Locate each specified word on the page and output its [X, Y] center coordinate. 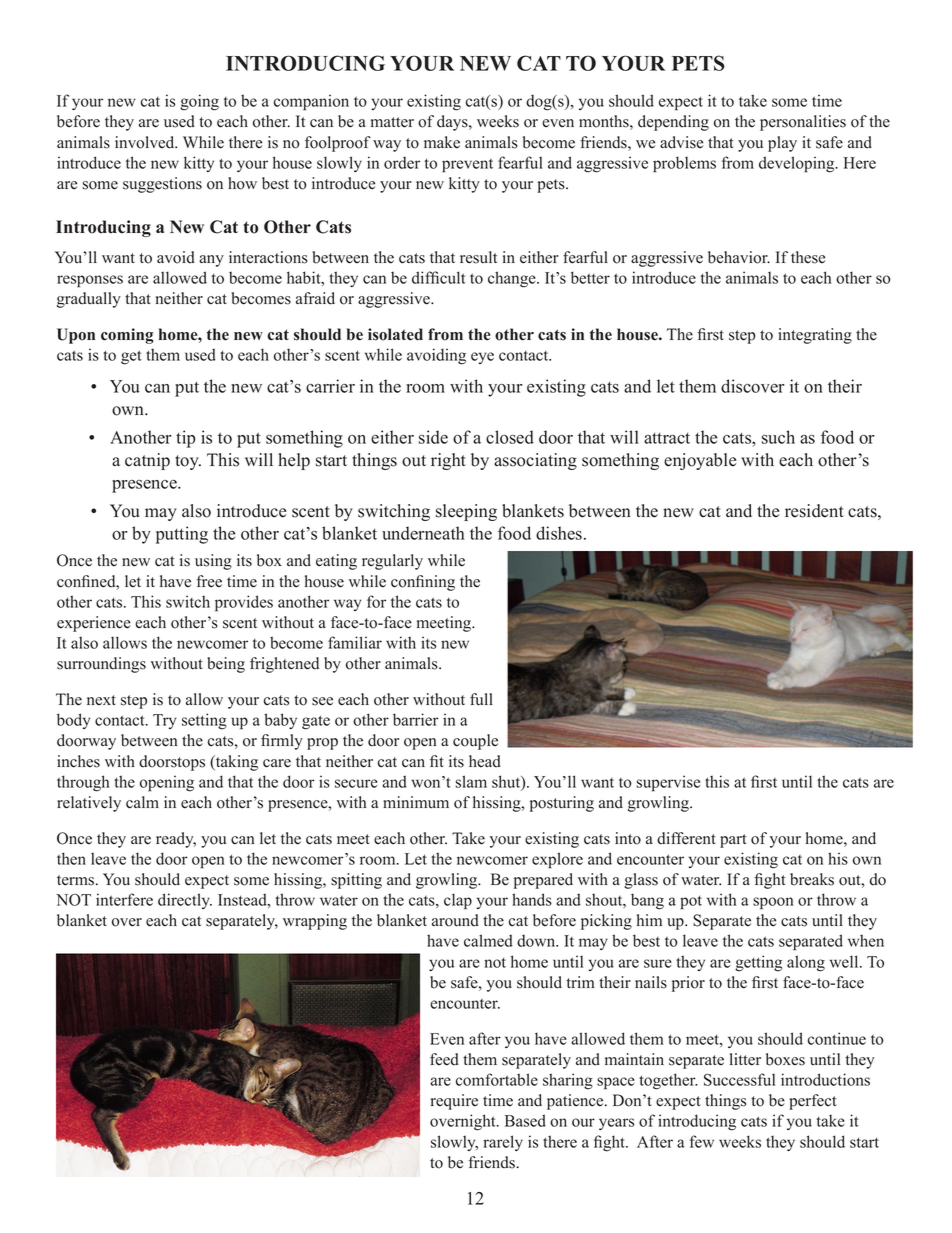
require [454, 1102]
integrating [815, 336]
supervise [668, 783]
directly [185, 901]
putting [182, 535]
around [455, 920]
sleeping [466, 512]
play [782, 144]
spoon [773, 903]
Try [164, 721]
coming [127, 336]
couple [475, 742]
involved [146, 142]
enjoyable [700, 461]
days [453, 123]
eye [482, 358]
